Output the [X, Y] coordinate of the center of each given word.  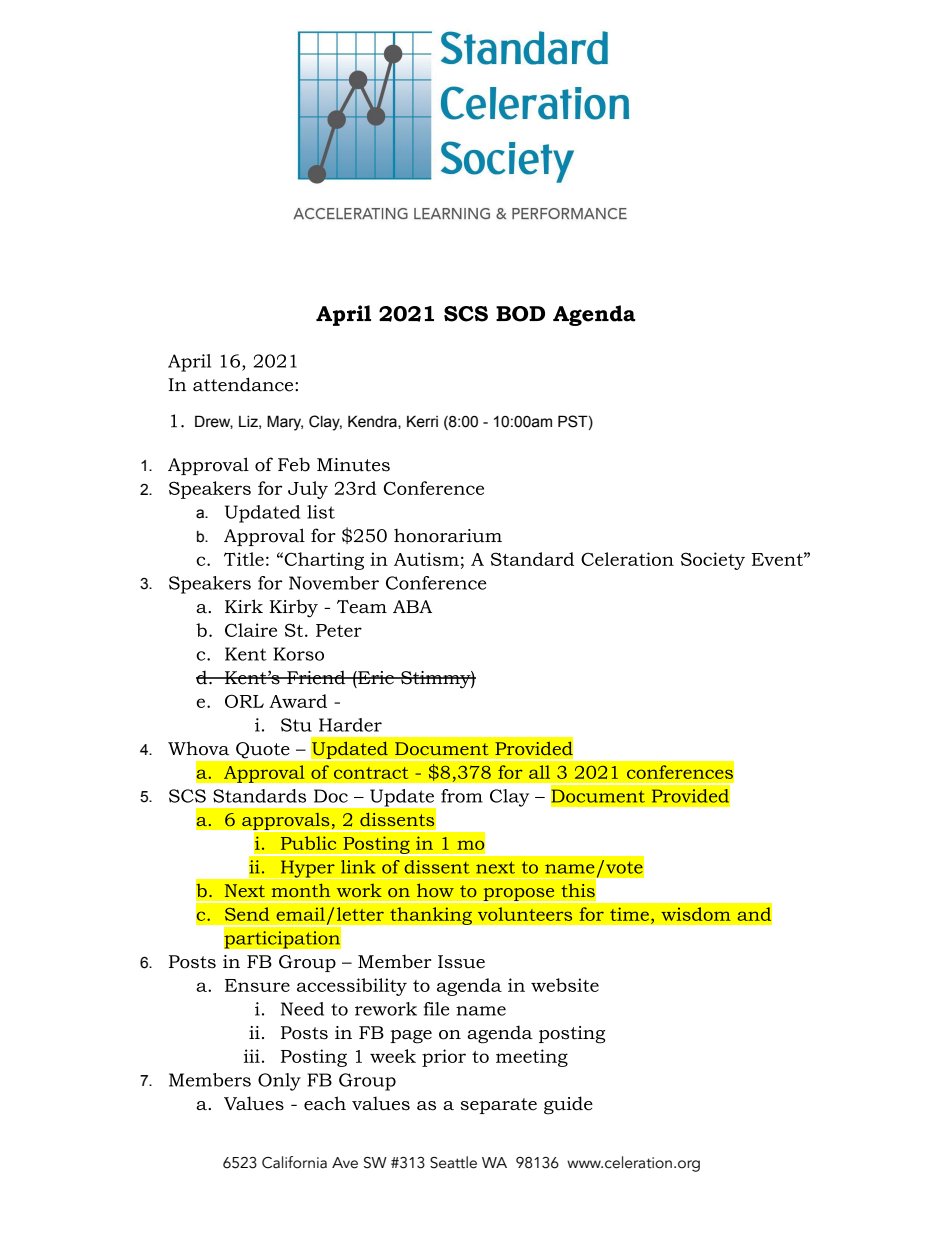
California [294, 1162]
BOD [520, 314]
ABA [412, 606]
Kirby [293, 608]
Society [713, 561]
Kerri [422, 421]
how [435, 890]
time [629, 914]
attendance [244, 384]
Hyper [307, 869]
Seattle [453, 1162]
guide [568, 1105]
